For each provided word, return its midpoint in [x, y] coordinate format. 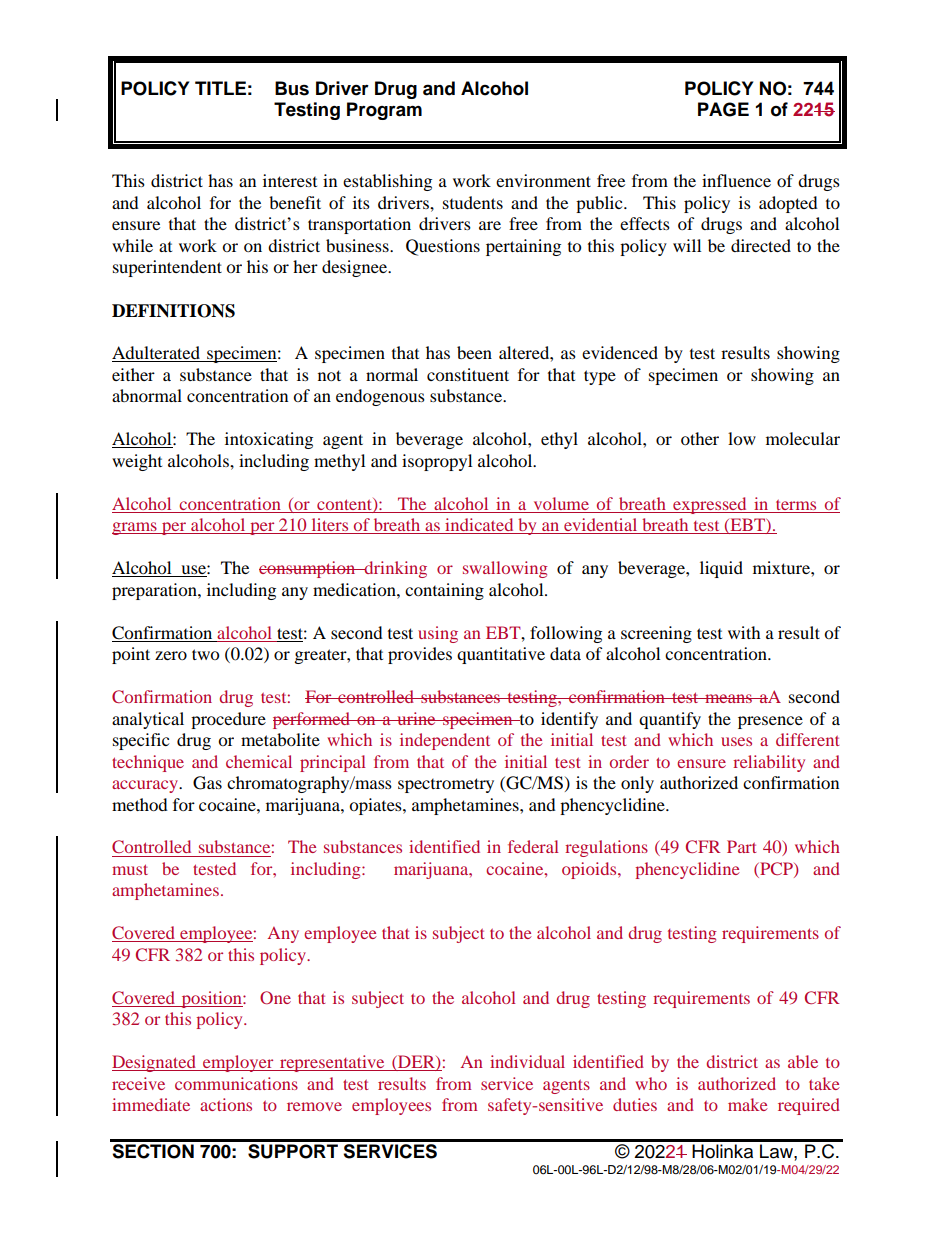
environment [543, 180]
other [700, 438]
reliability [769, 763]
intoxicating [269, 440]
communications [236, 1083]
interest [290, 180]
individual [527, 1061]
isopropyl [437, 462]
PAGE [723, 109]
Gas [207, 783]
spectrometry [446, 785]
